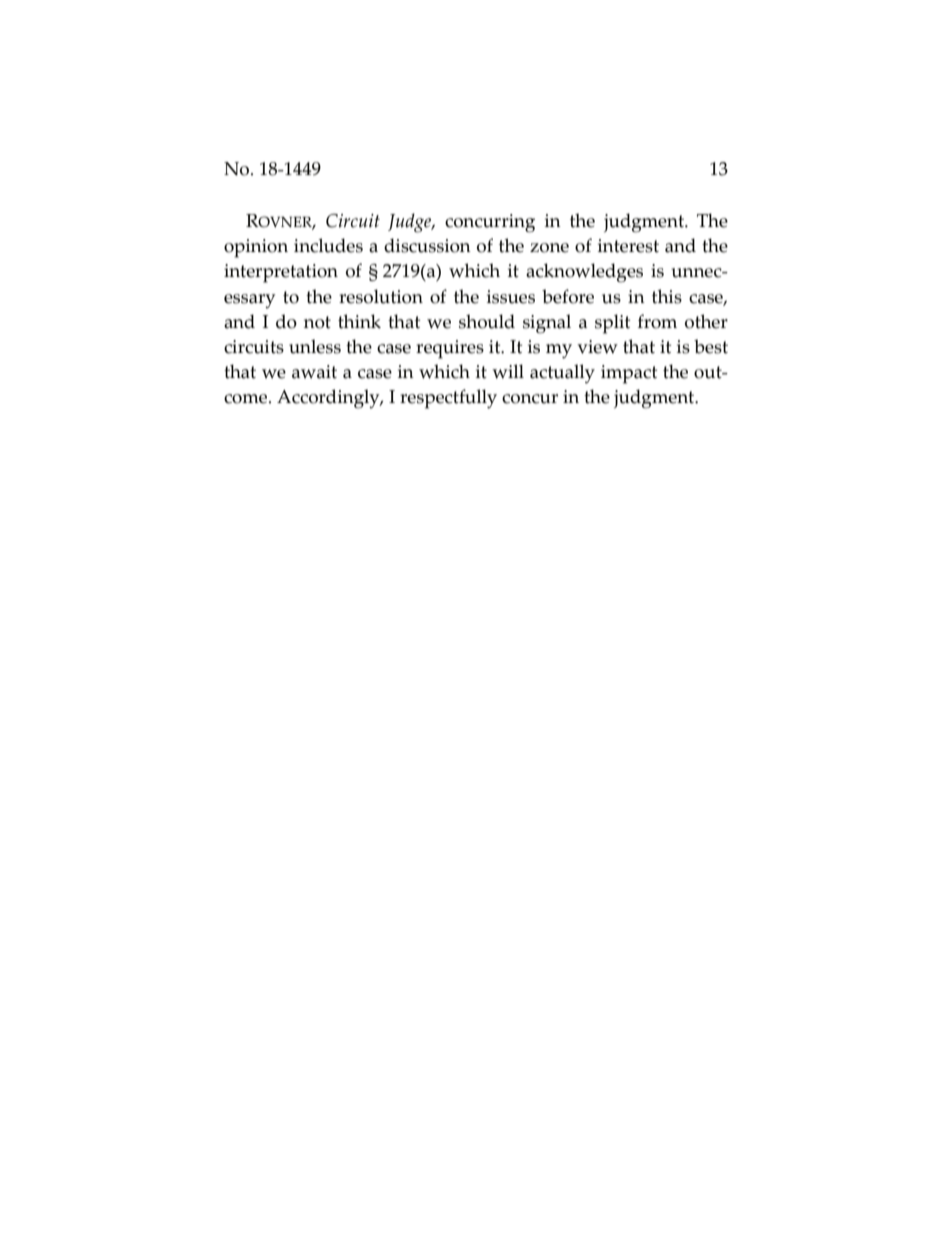 This screenshot has height=1233, width=952. I want to click on Judge, so click(411, 223).
